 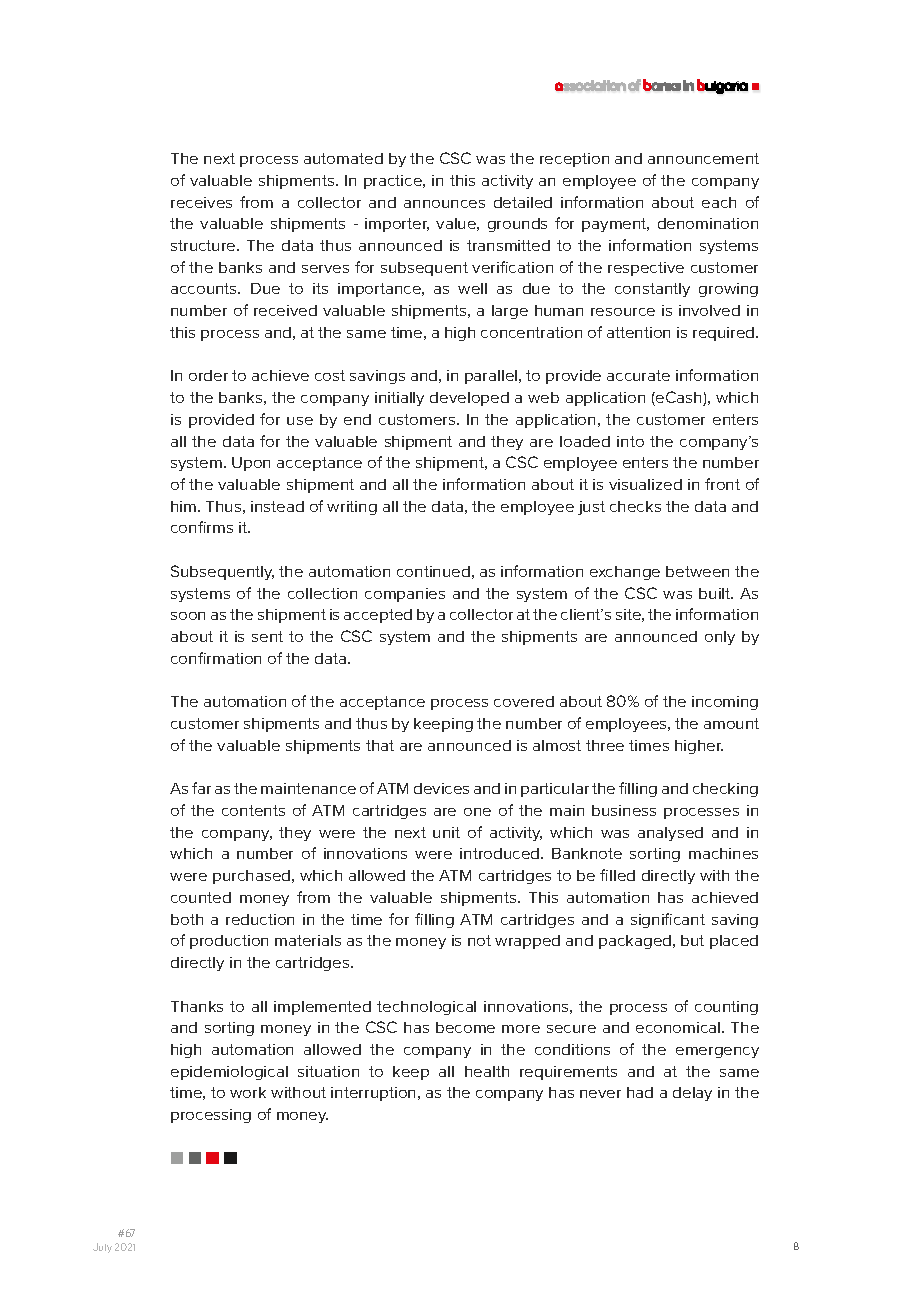 I want to click on interruption, so click(x=373, y=1094).
